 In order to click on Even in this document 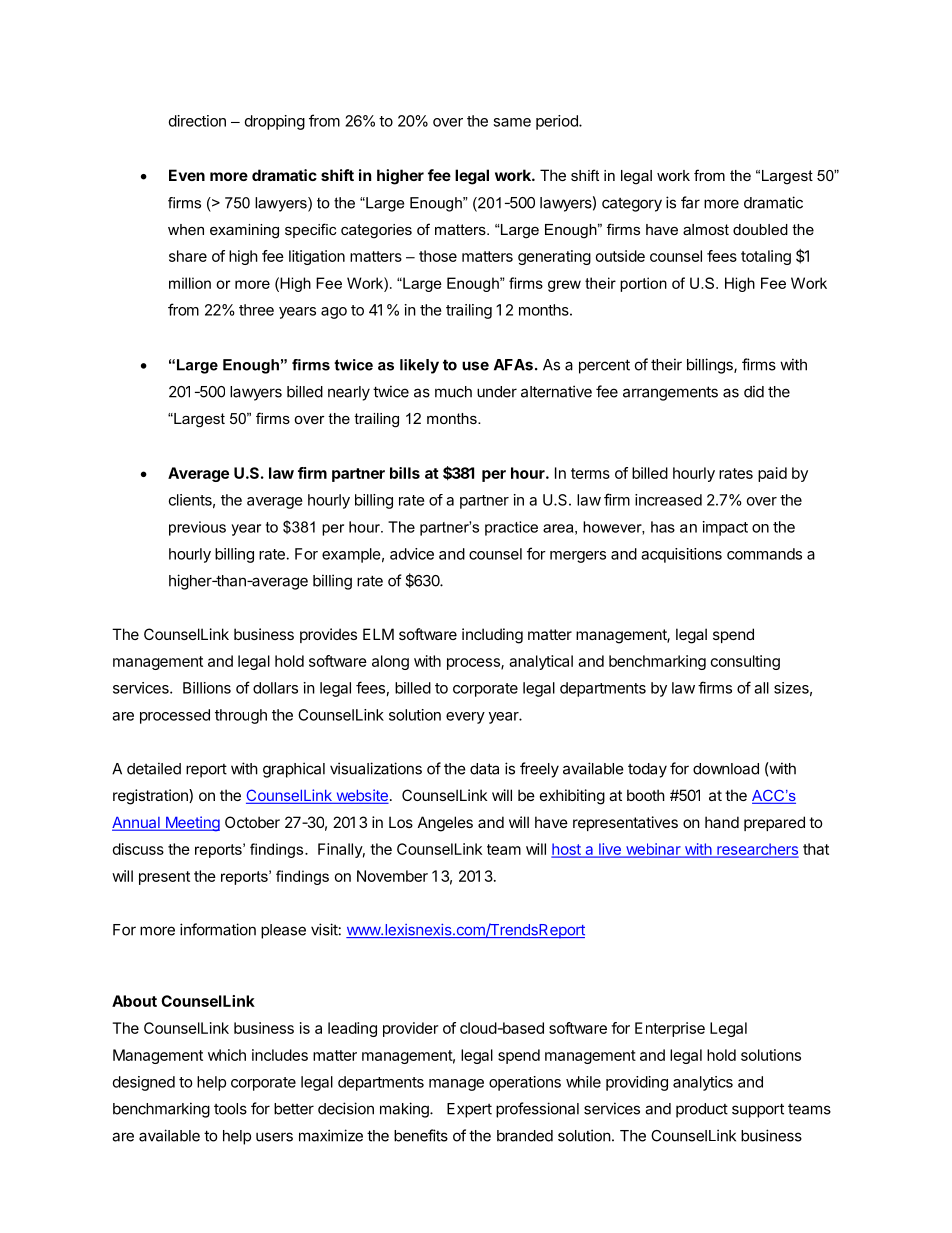, I will do `click(187, 175)`.
